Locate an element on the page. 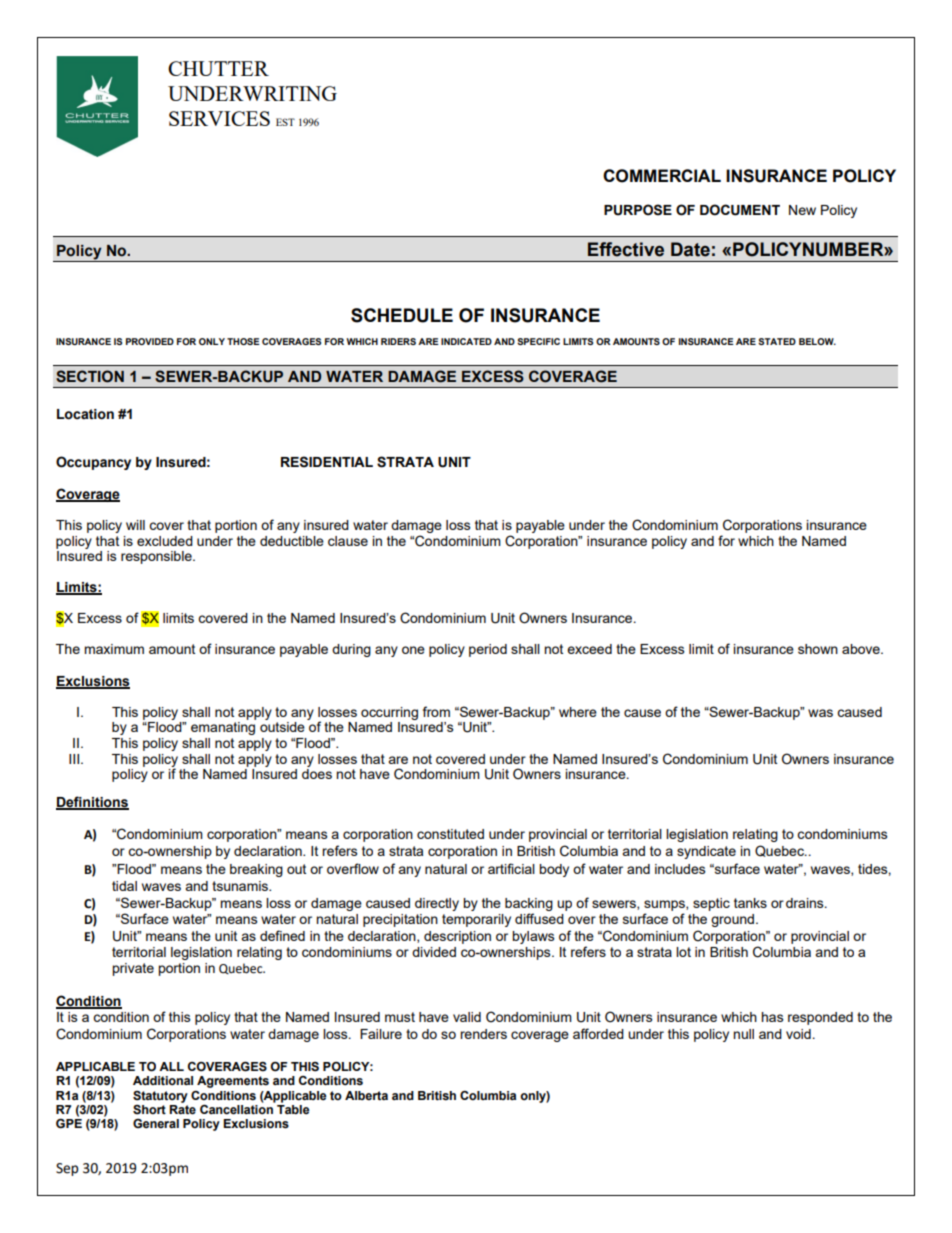 The height and width of the document is (1233, 952). EST is located at coordinates (285, 122).
